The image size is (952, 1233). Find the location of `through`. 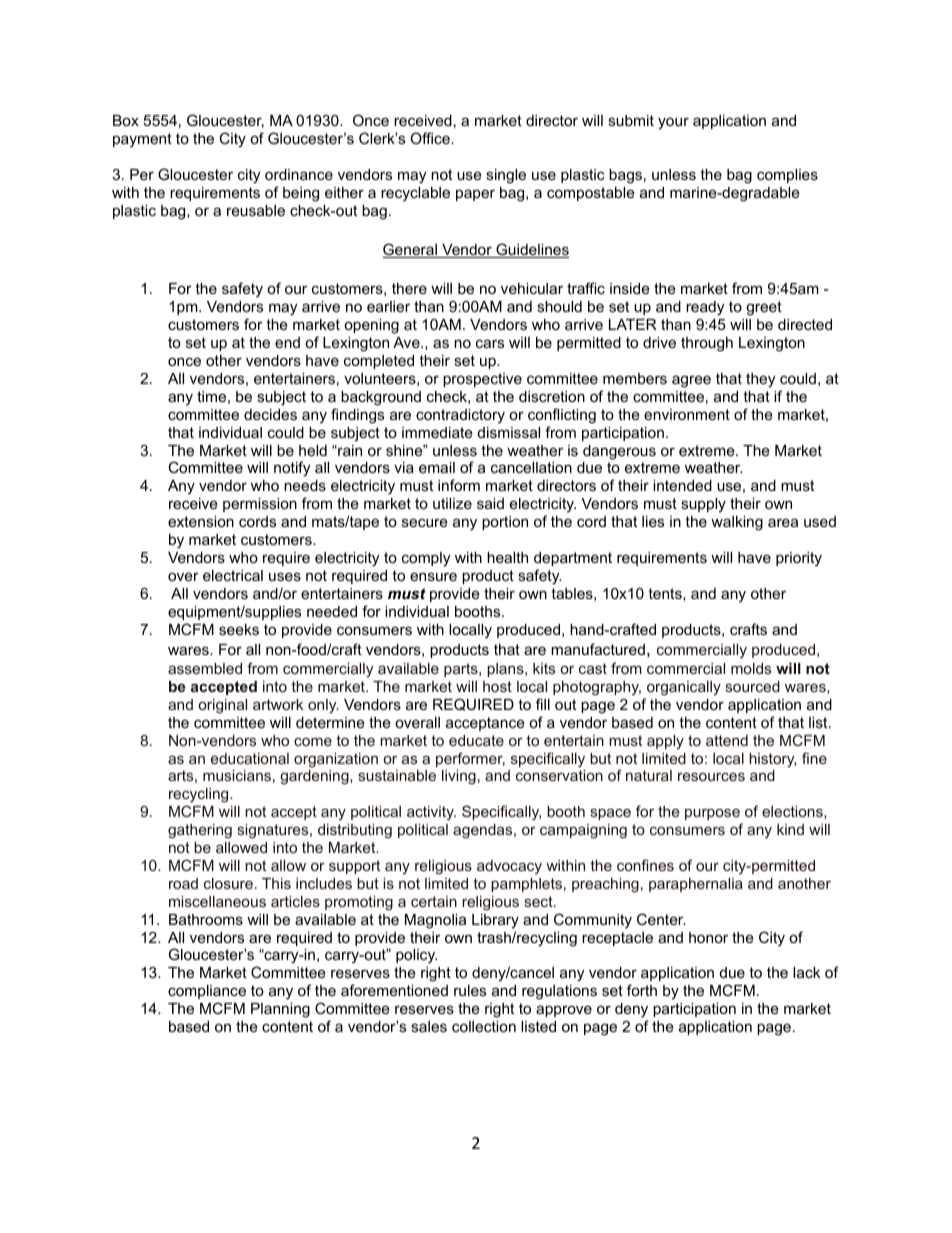

through is located at coordinates (707, 344).
